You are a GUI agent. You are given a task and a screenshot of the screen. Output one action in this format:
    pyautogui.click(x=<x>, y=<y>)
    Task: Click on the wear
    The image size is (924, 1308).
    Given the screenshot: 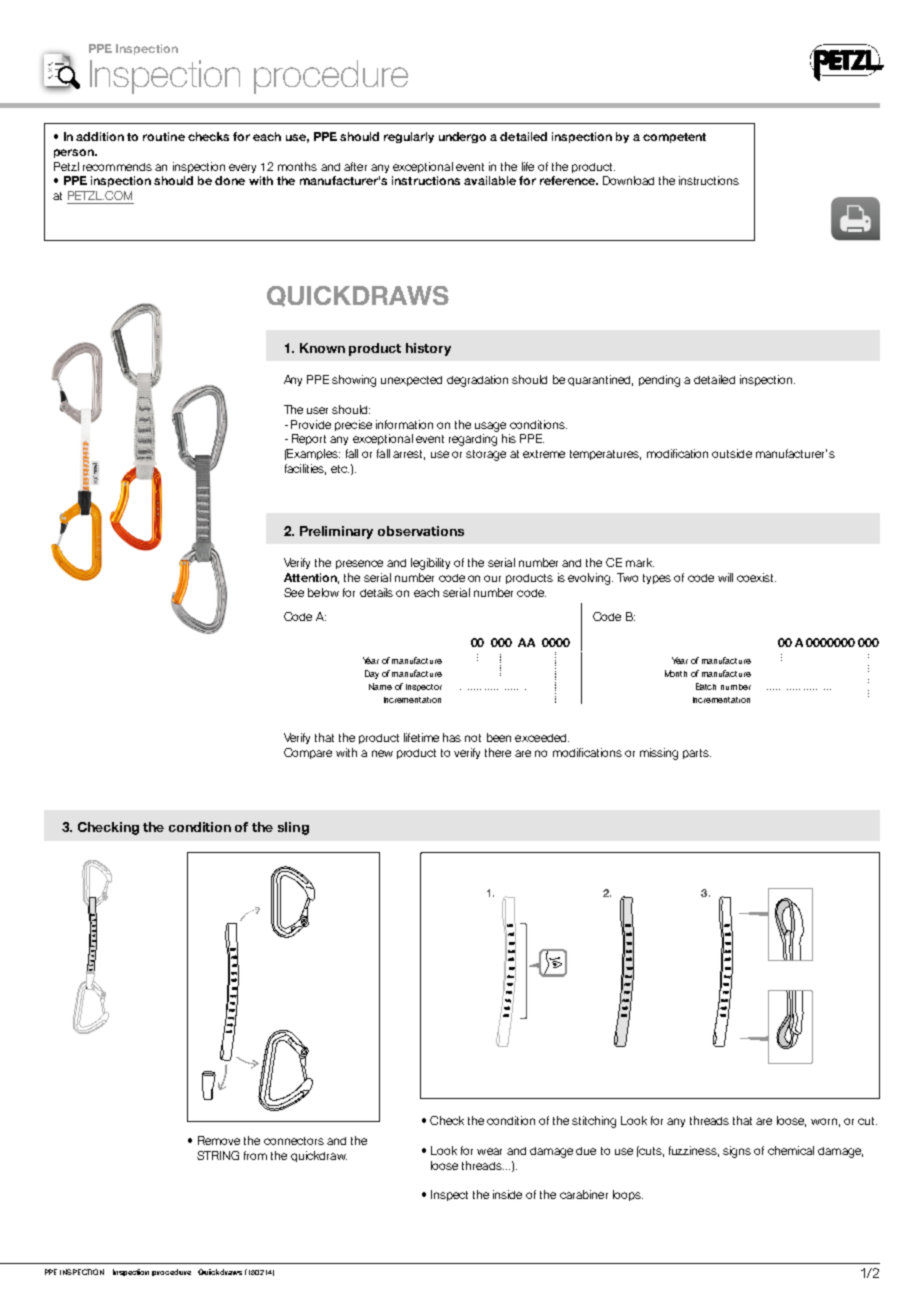 What is the action you would take?
    pyautogui.click(x=489, y=1151)
